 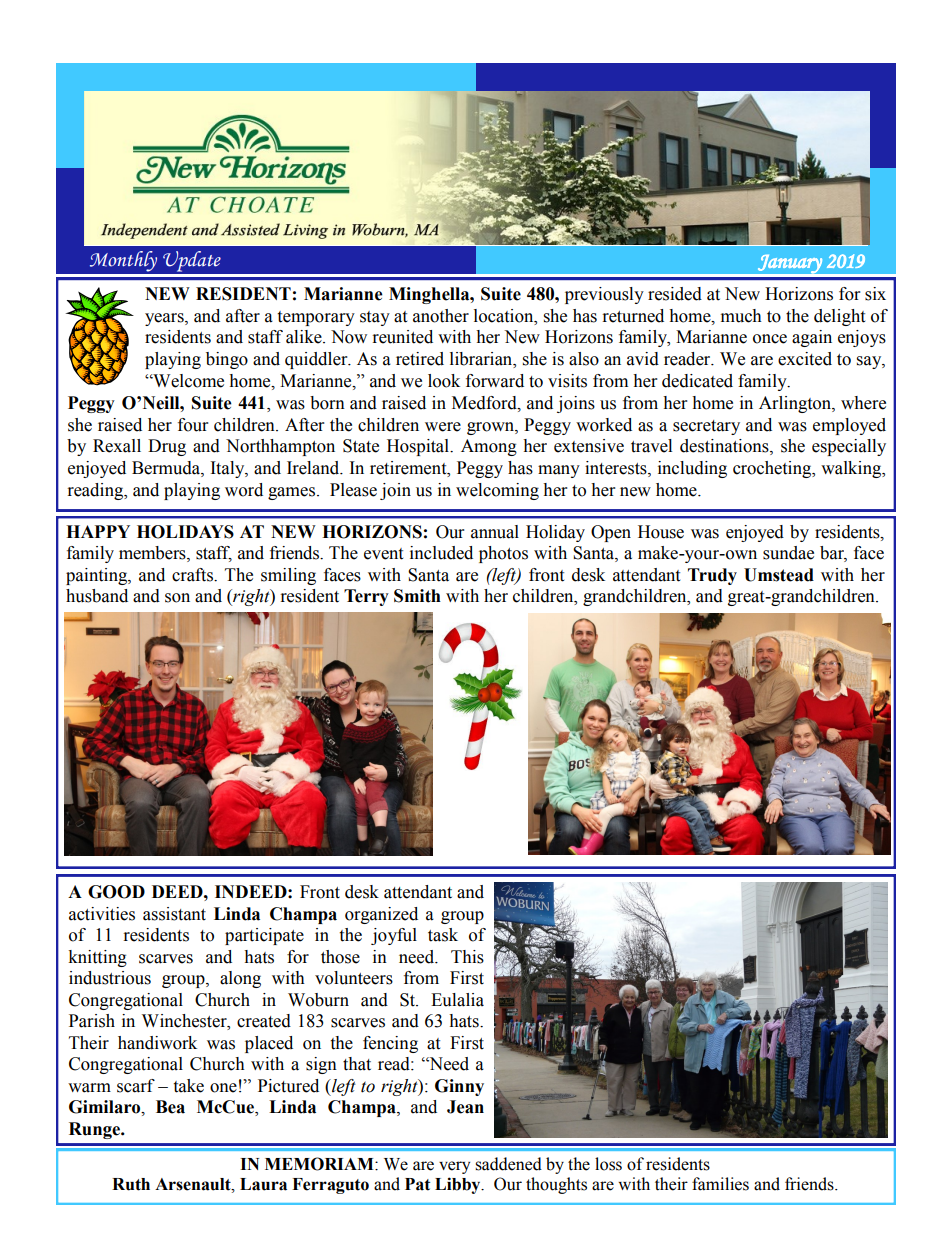 What do you see at coordinates (770, 339) in the screenshot?
I see `once` at bounding box center [770, 339].
